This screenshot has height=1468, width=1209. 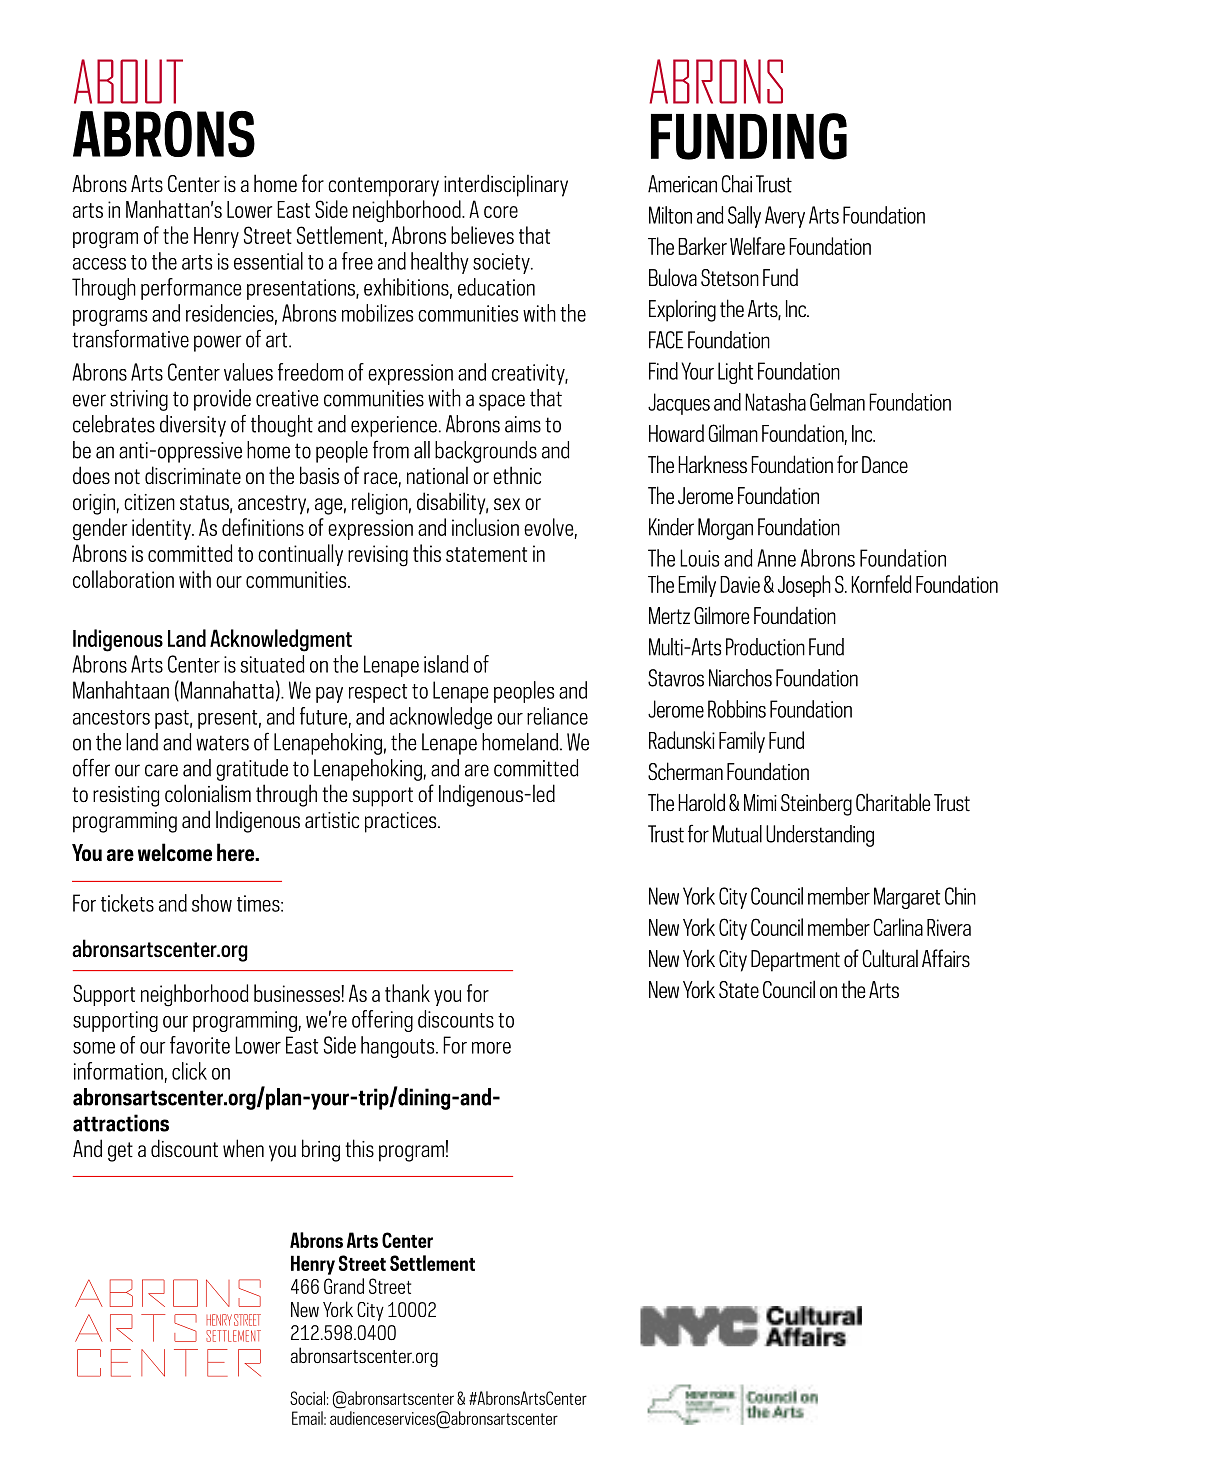 What do you see at coordinates (557, 716) in the screenshot?
I see `reliance` at bounding box center [557, 716].
